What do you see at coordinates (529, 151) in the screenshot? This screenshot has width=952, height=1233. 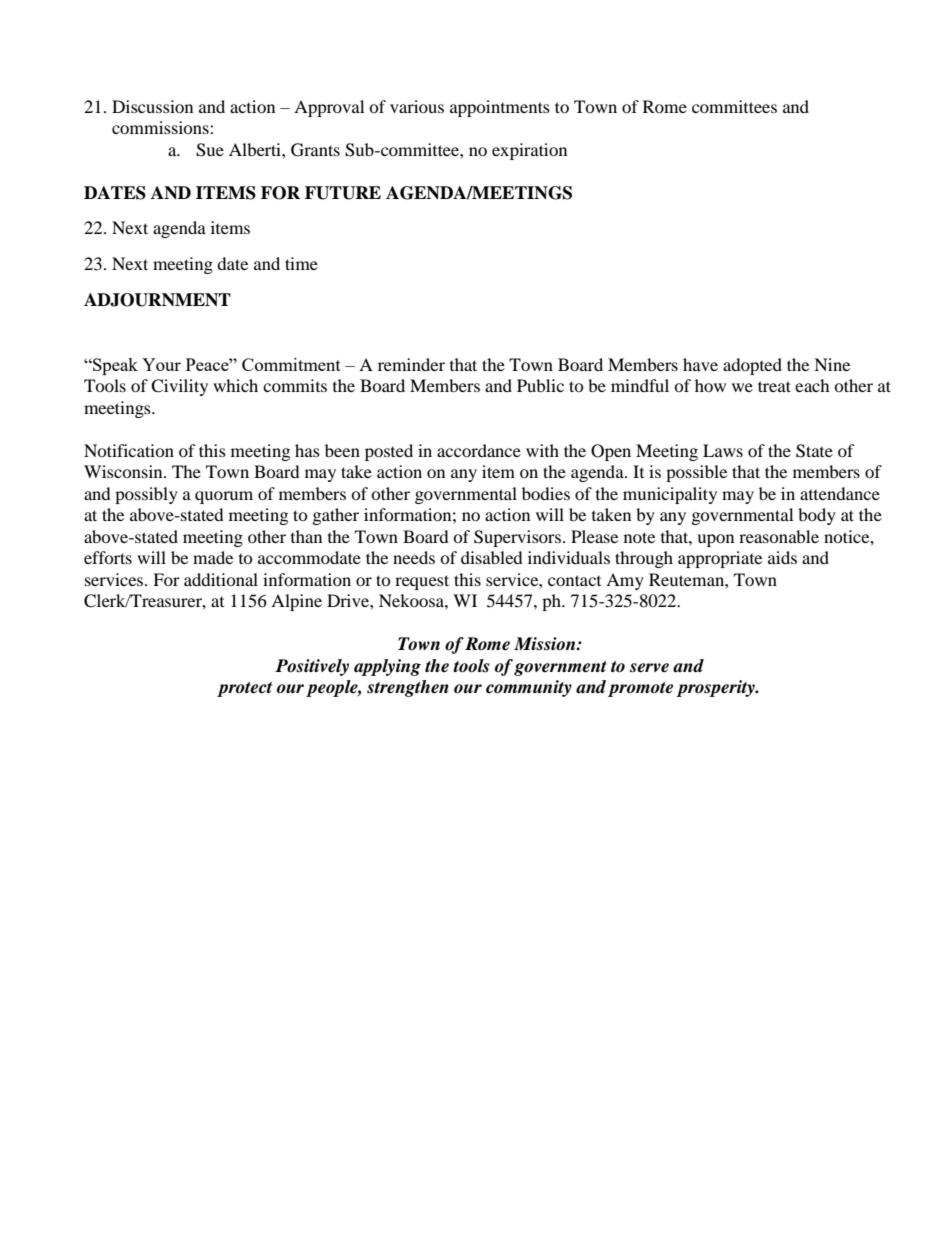 I see `expiration` at bounding box center [529, 151].
